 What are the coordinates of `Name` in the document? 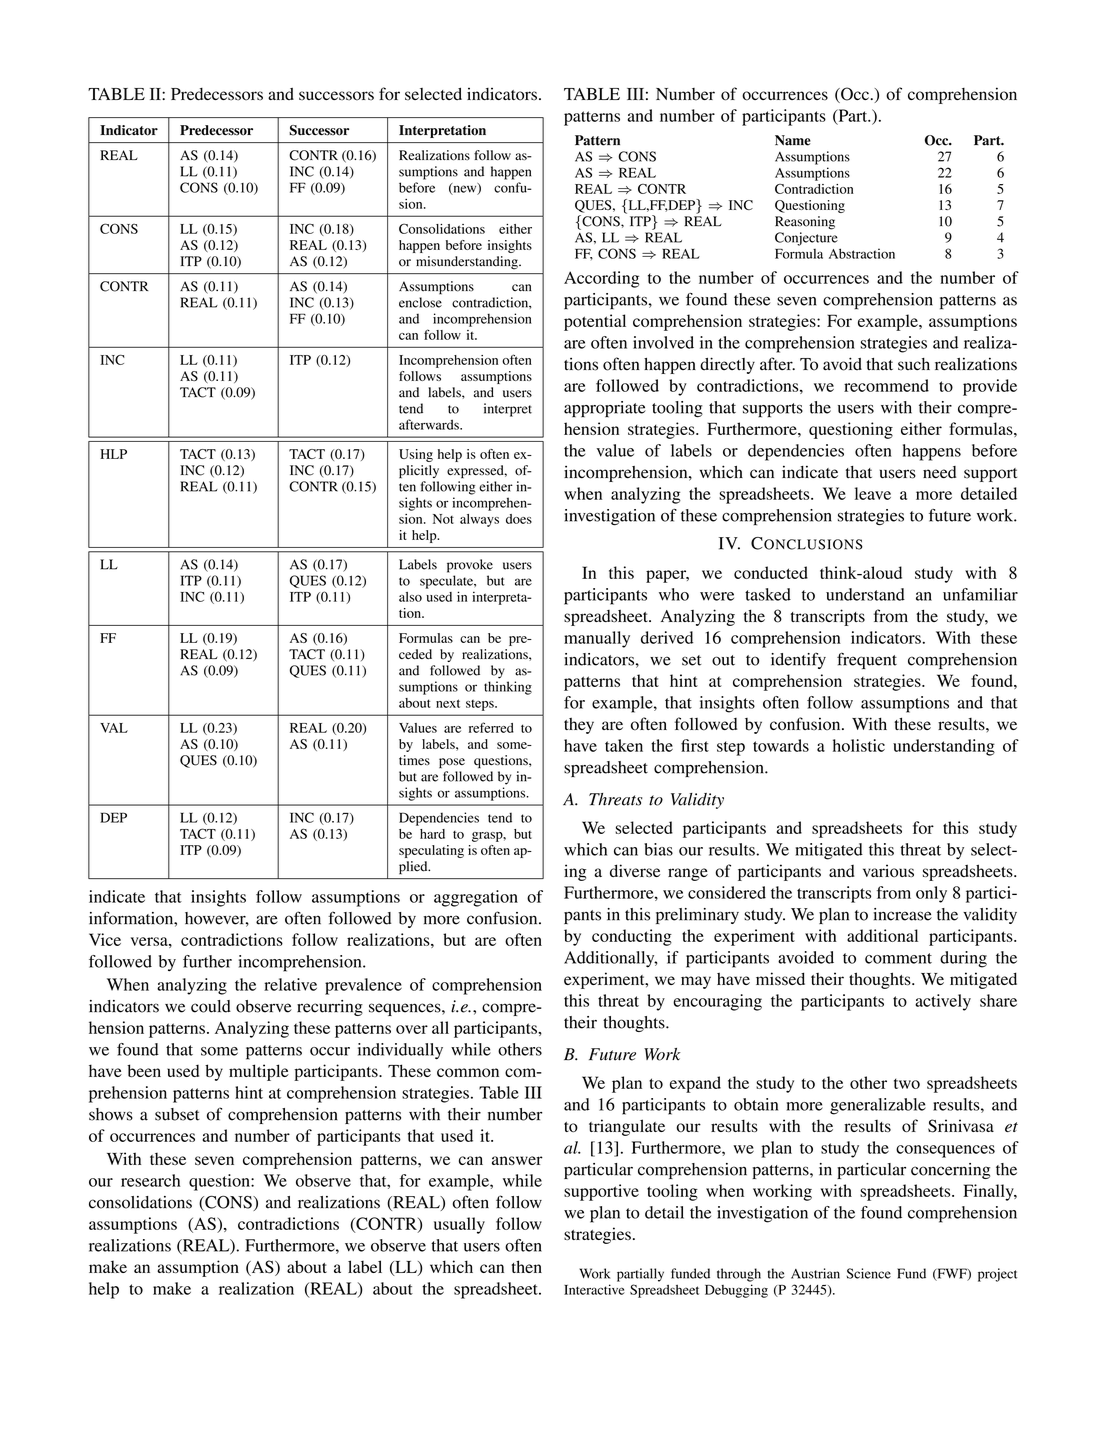 It's located at (793, 140).
